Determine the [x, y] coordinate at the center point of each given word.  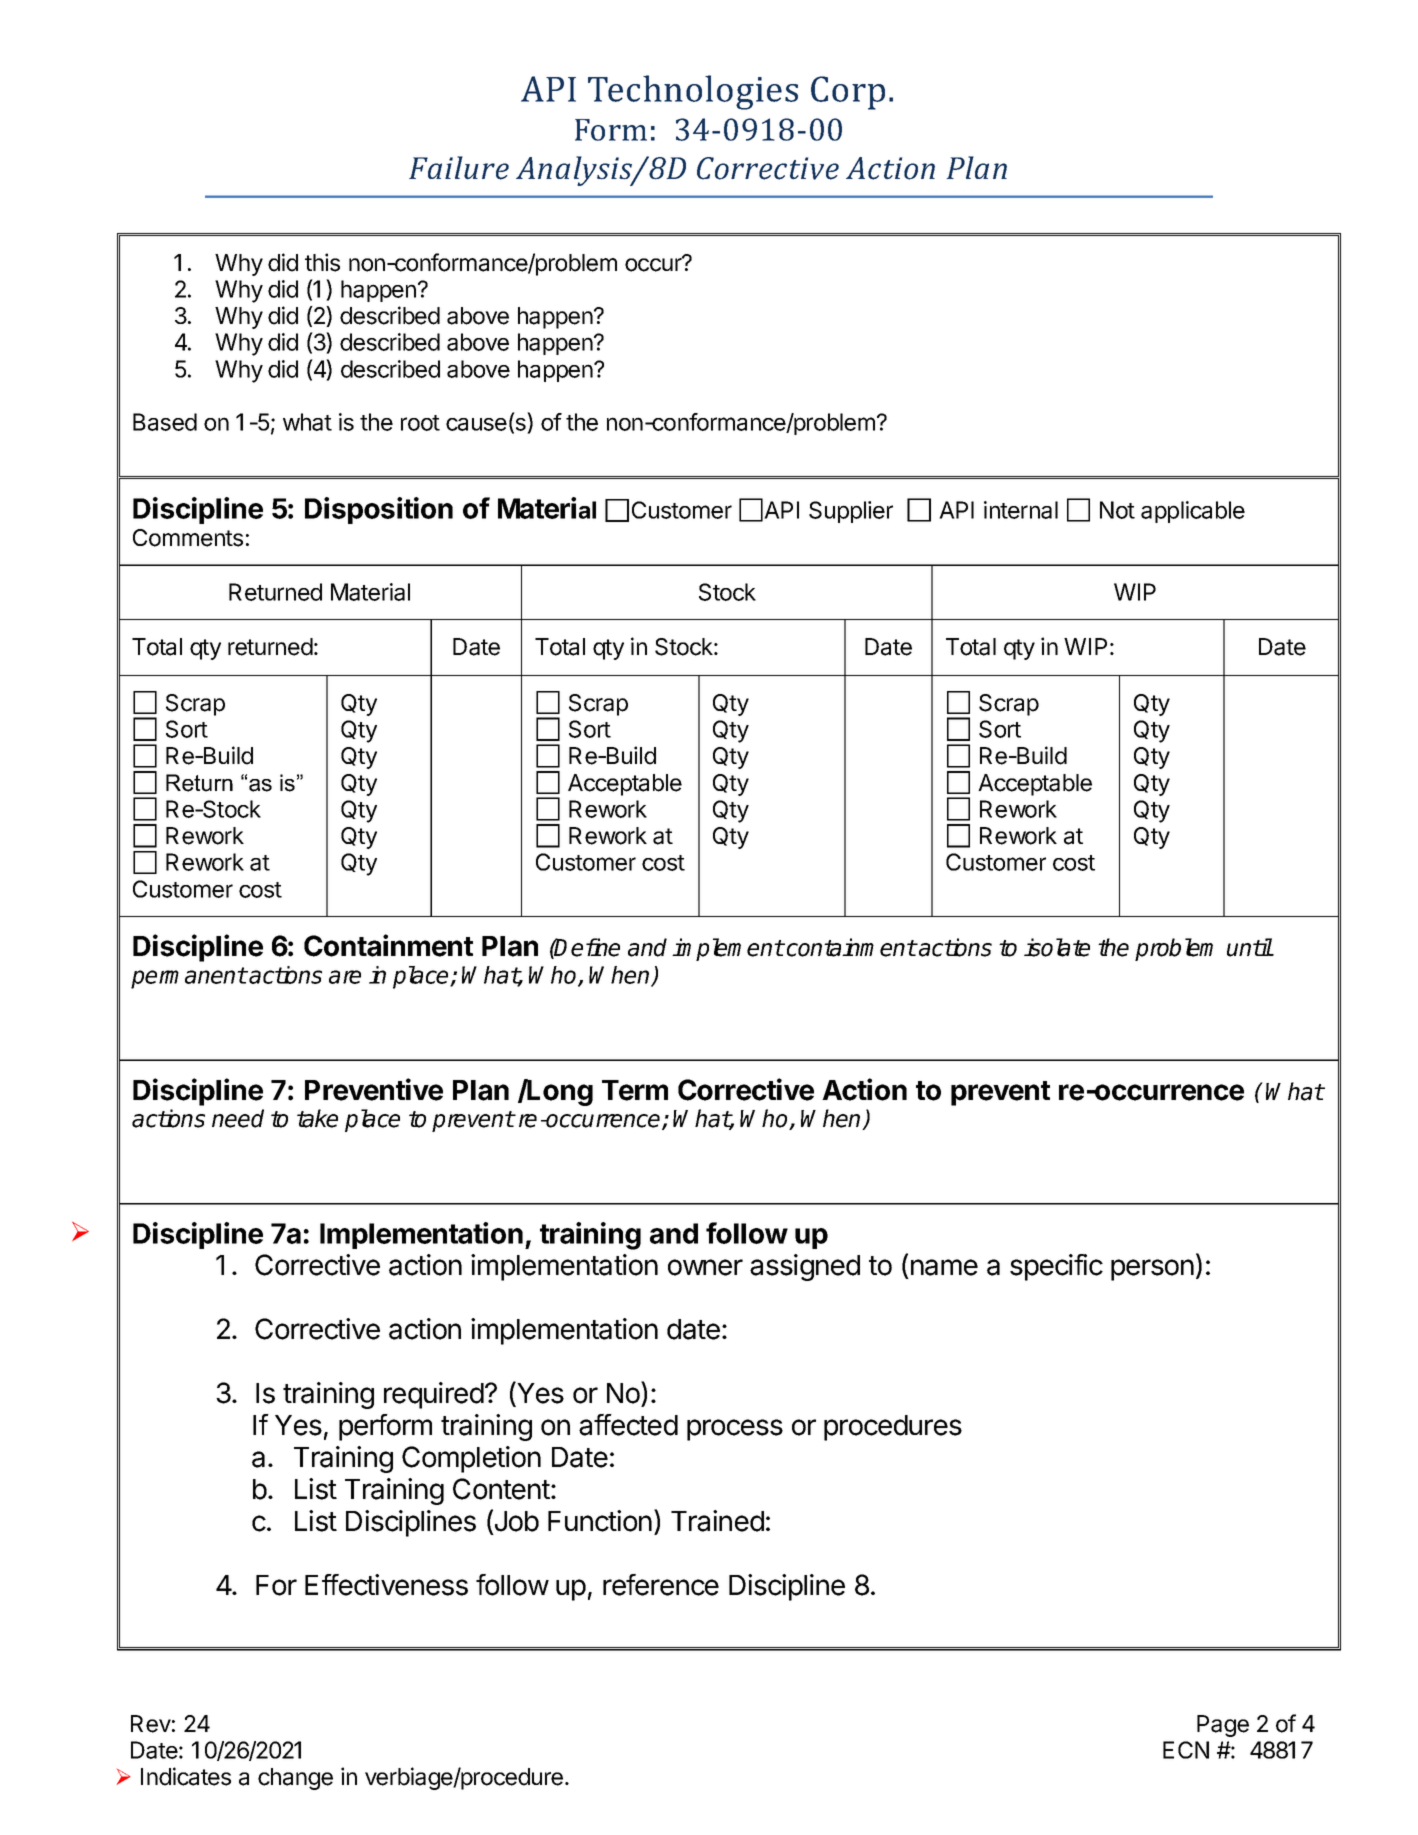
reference [661, 1585]
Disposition [379, 510]
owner [705, 1267]
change [295, 1779]
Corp [848, 93]
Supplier [851, 512]
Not [1117, 510]
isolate [1057, 947]
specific [1056, 1267]
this [322, 262]
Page [1223, 1726]
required [434, 1395]
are [345, 977]
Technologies [693, 92]
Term [635, 1090]
